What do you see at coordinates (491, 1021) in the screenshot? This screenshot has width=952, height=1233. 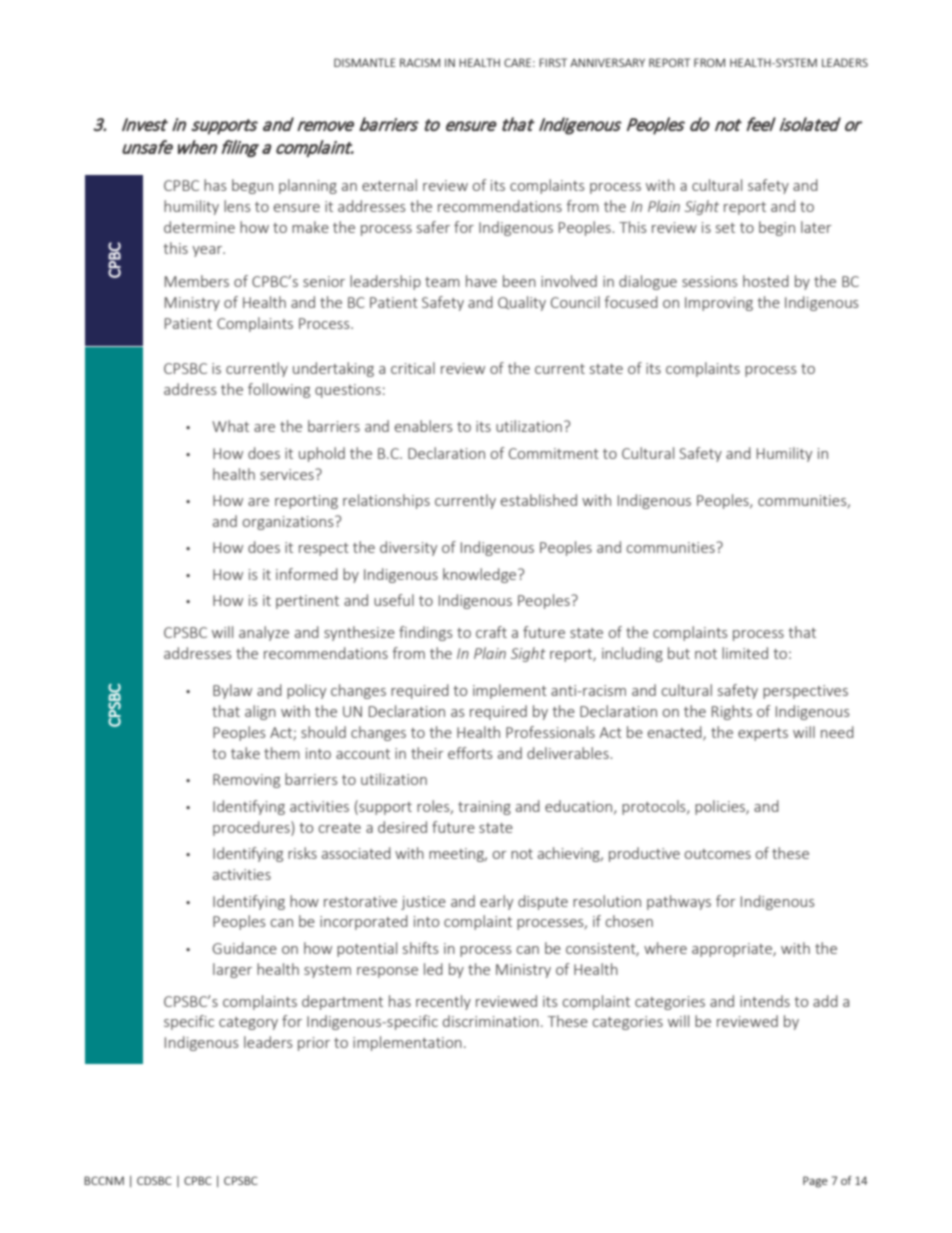 I see `discrimination` at bounding box center [491, 1021].
